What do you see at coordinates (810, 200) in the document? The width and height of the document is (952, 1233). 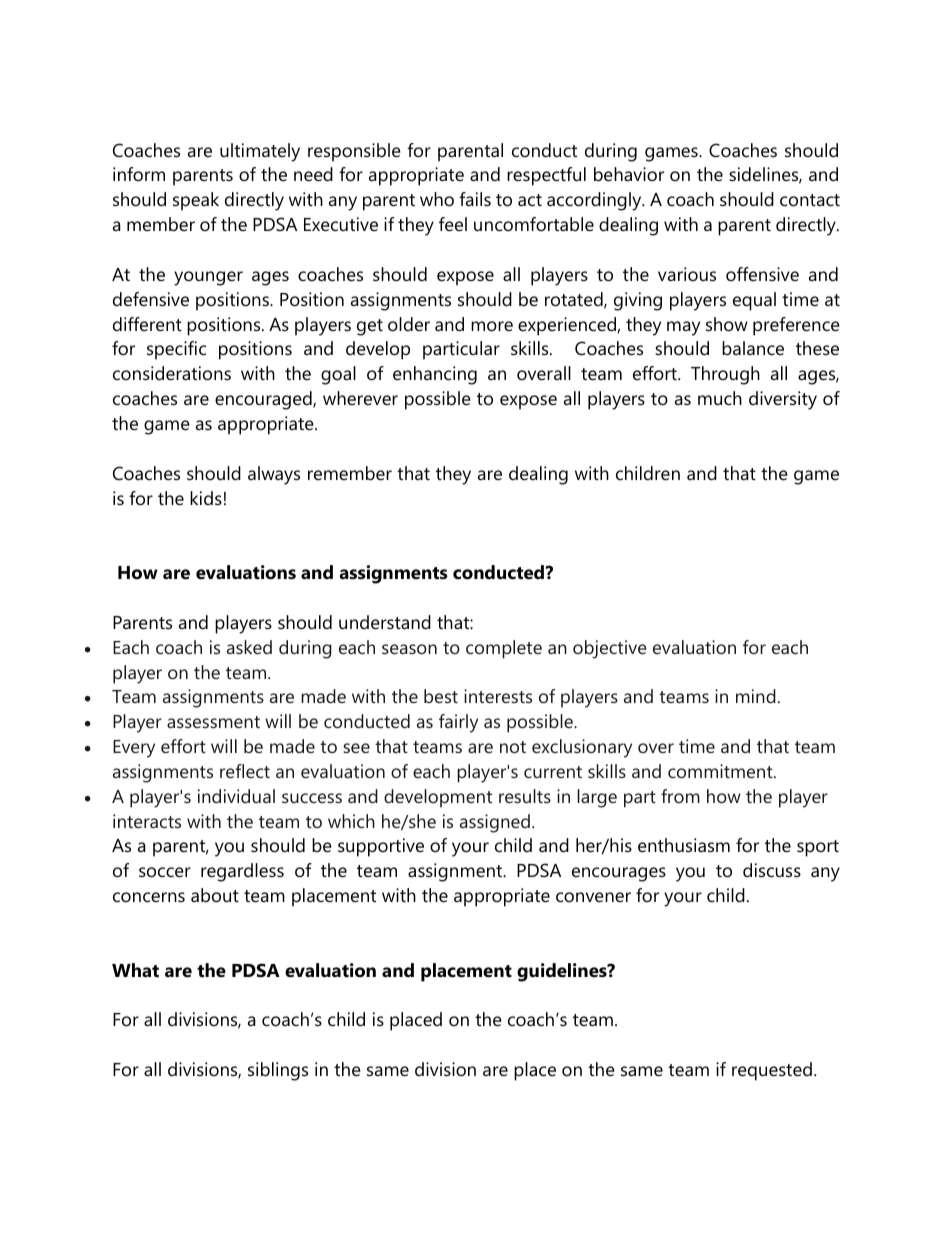 I see `contact` at bounding box center [810, 200].
